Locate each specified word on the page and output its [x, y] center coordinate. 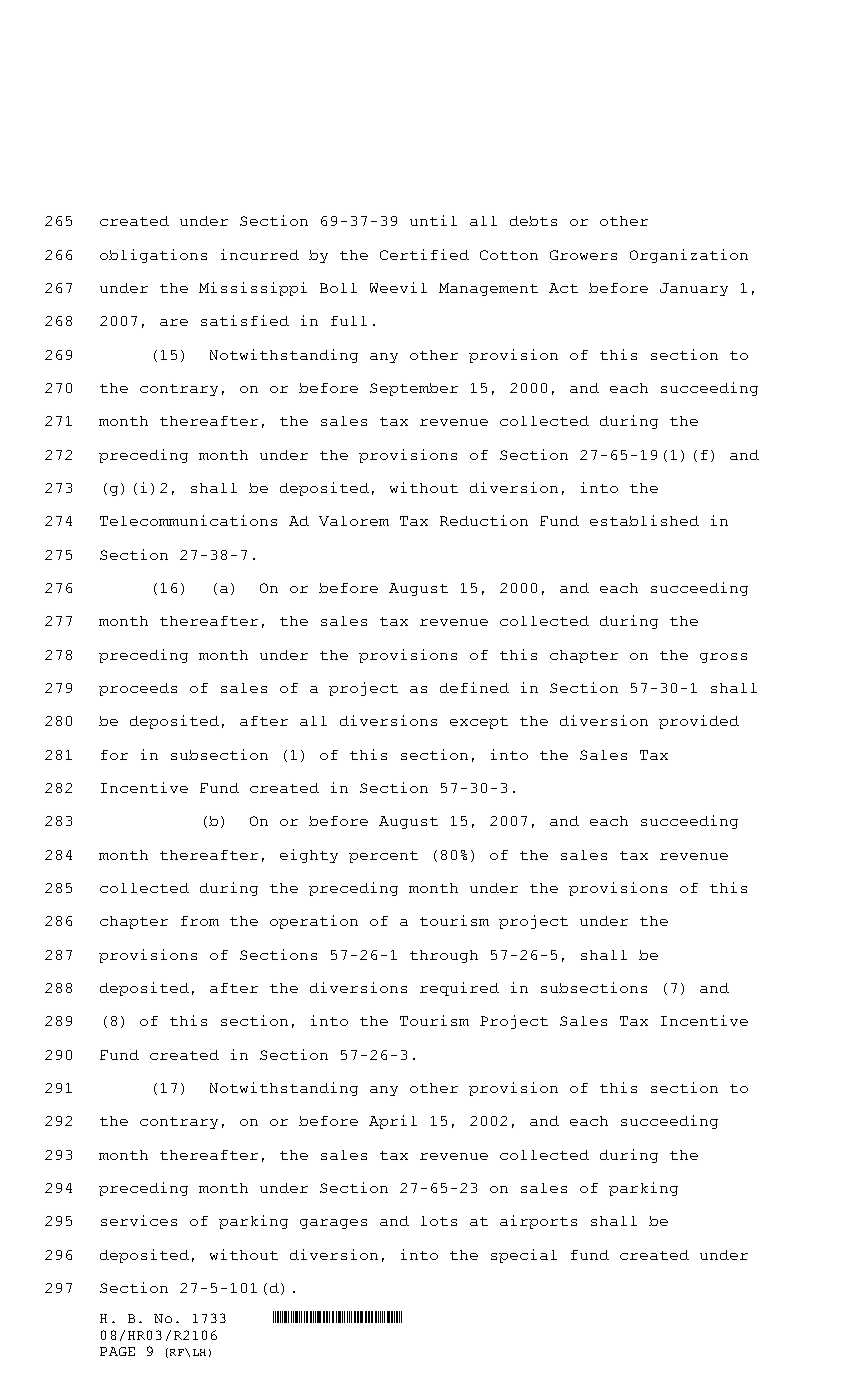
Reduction [484, 520]
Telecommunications [188, 520]
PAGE [117, 1351]
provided [699, 722]
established [644, 520]
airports [538, 1222]
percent [383, 857]
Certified [424, 254]
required [459, 989]
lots [439, 1221]
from [200, 921]
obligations [153, 256]
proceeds [138, 689]
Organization [689, 256]
